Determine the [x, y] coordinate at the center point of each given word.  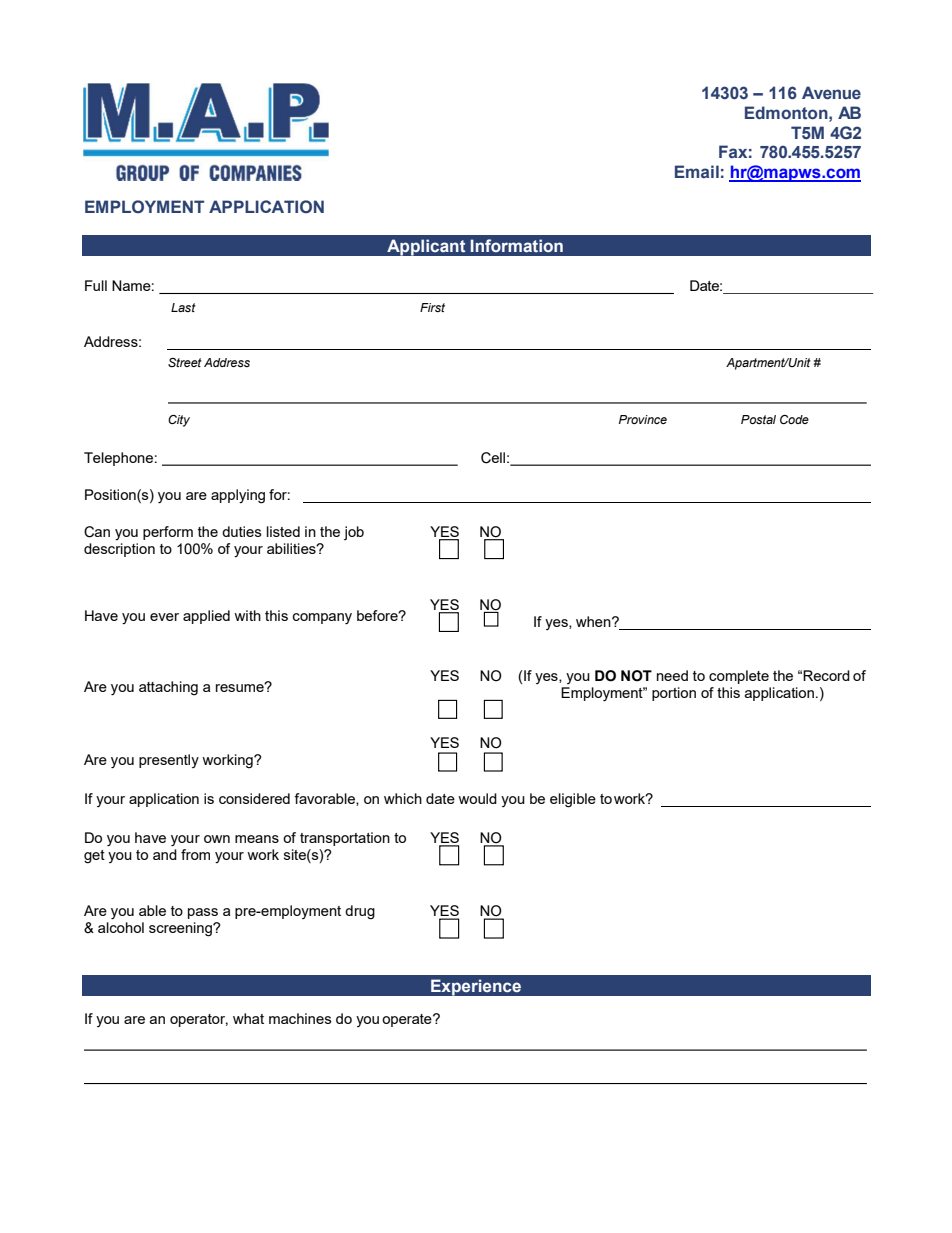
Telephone [118, 459]
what [248, 1018]
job [354, 533]
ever [164, 617]
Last [183, 307]
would [477, 798]
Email [697, 171]
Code [794, 419]
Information [517, 245]
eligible [573, 800]
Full [96, 285]
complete [739, 677]
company [322, 619]
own [217, 839]
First [432, 307]
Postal [758, 419]
